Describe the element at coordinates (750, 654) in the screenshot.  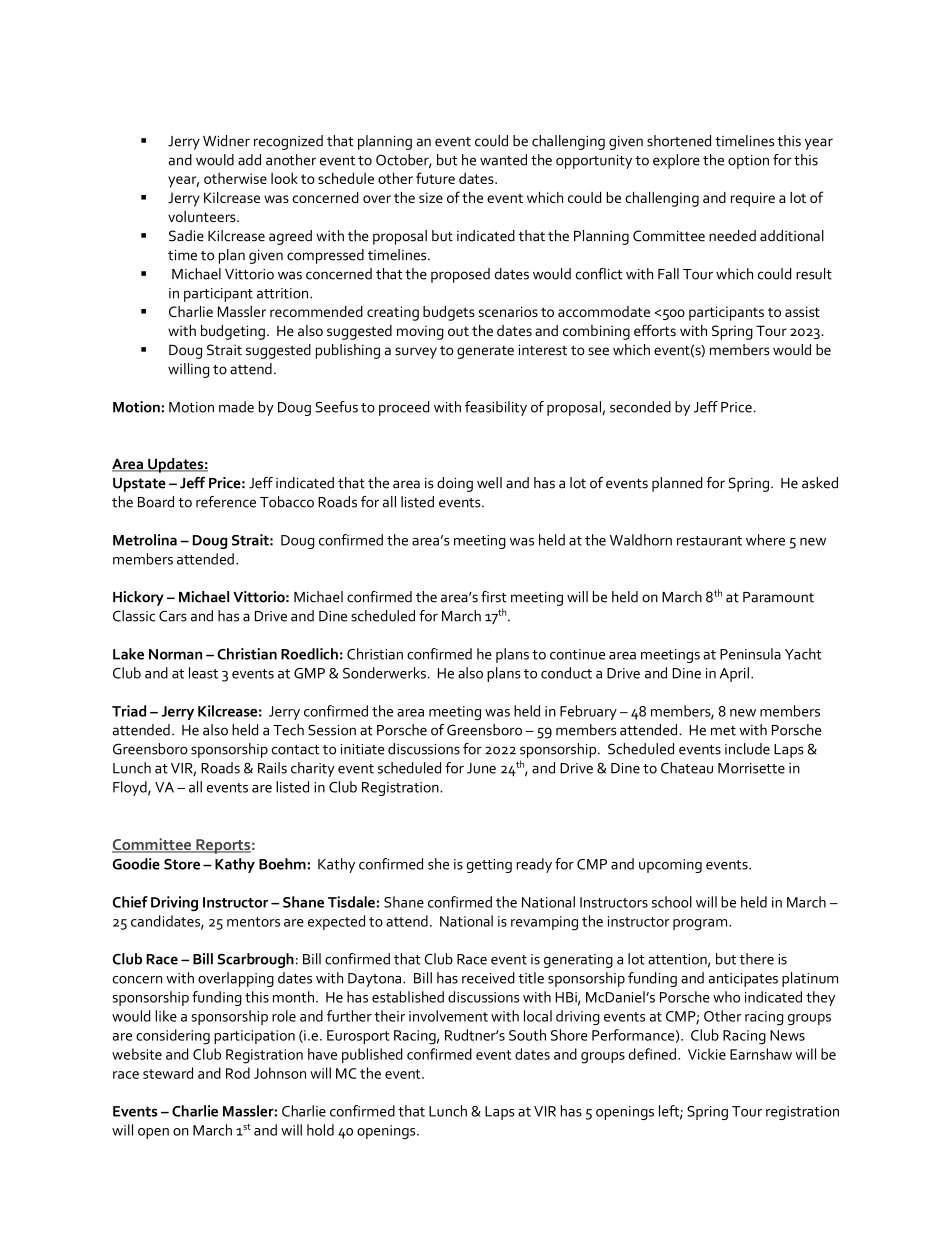
I see `Peninsula` at that location.
